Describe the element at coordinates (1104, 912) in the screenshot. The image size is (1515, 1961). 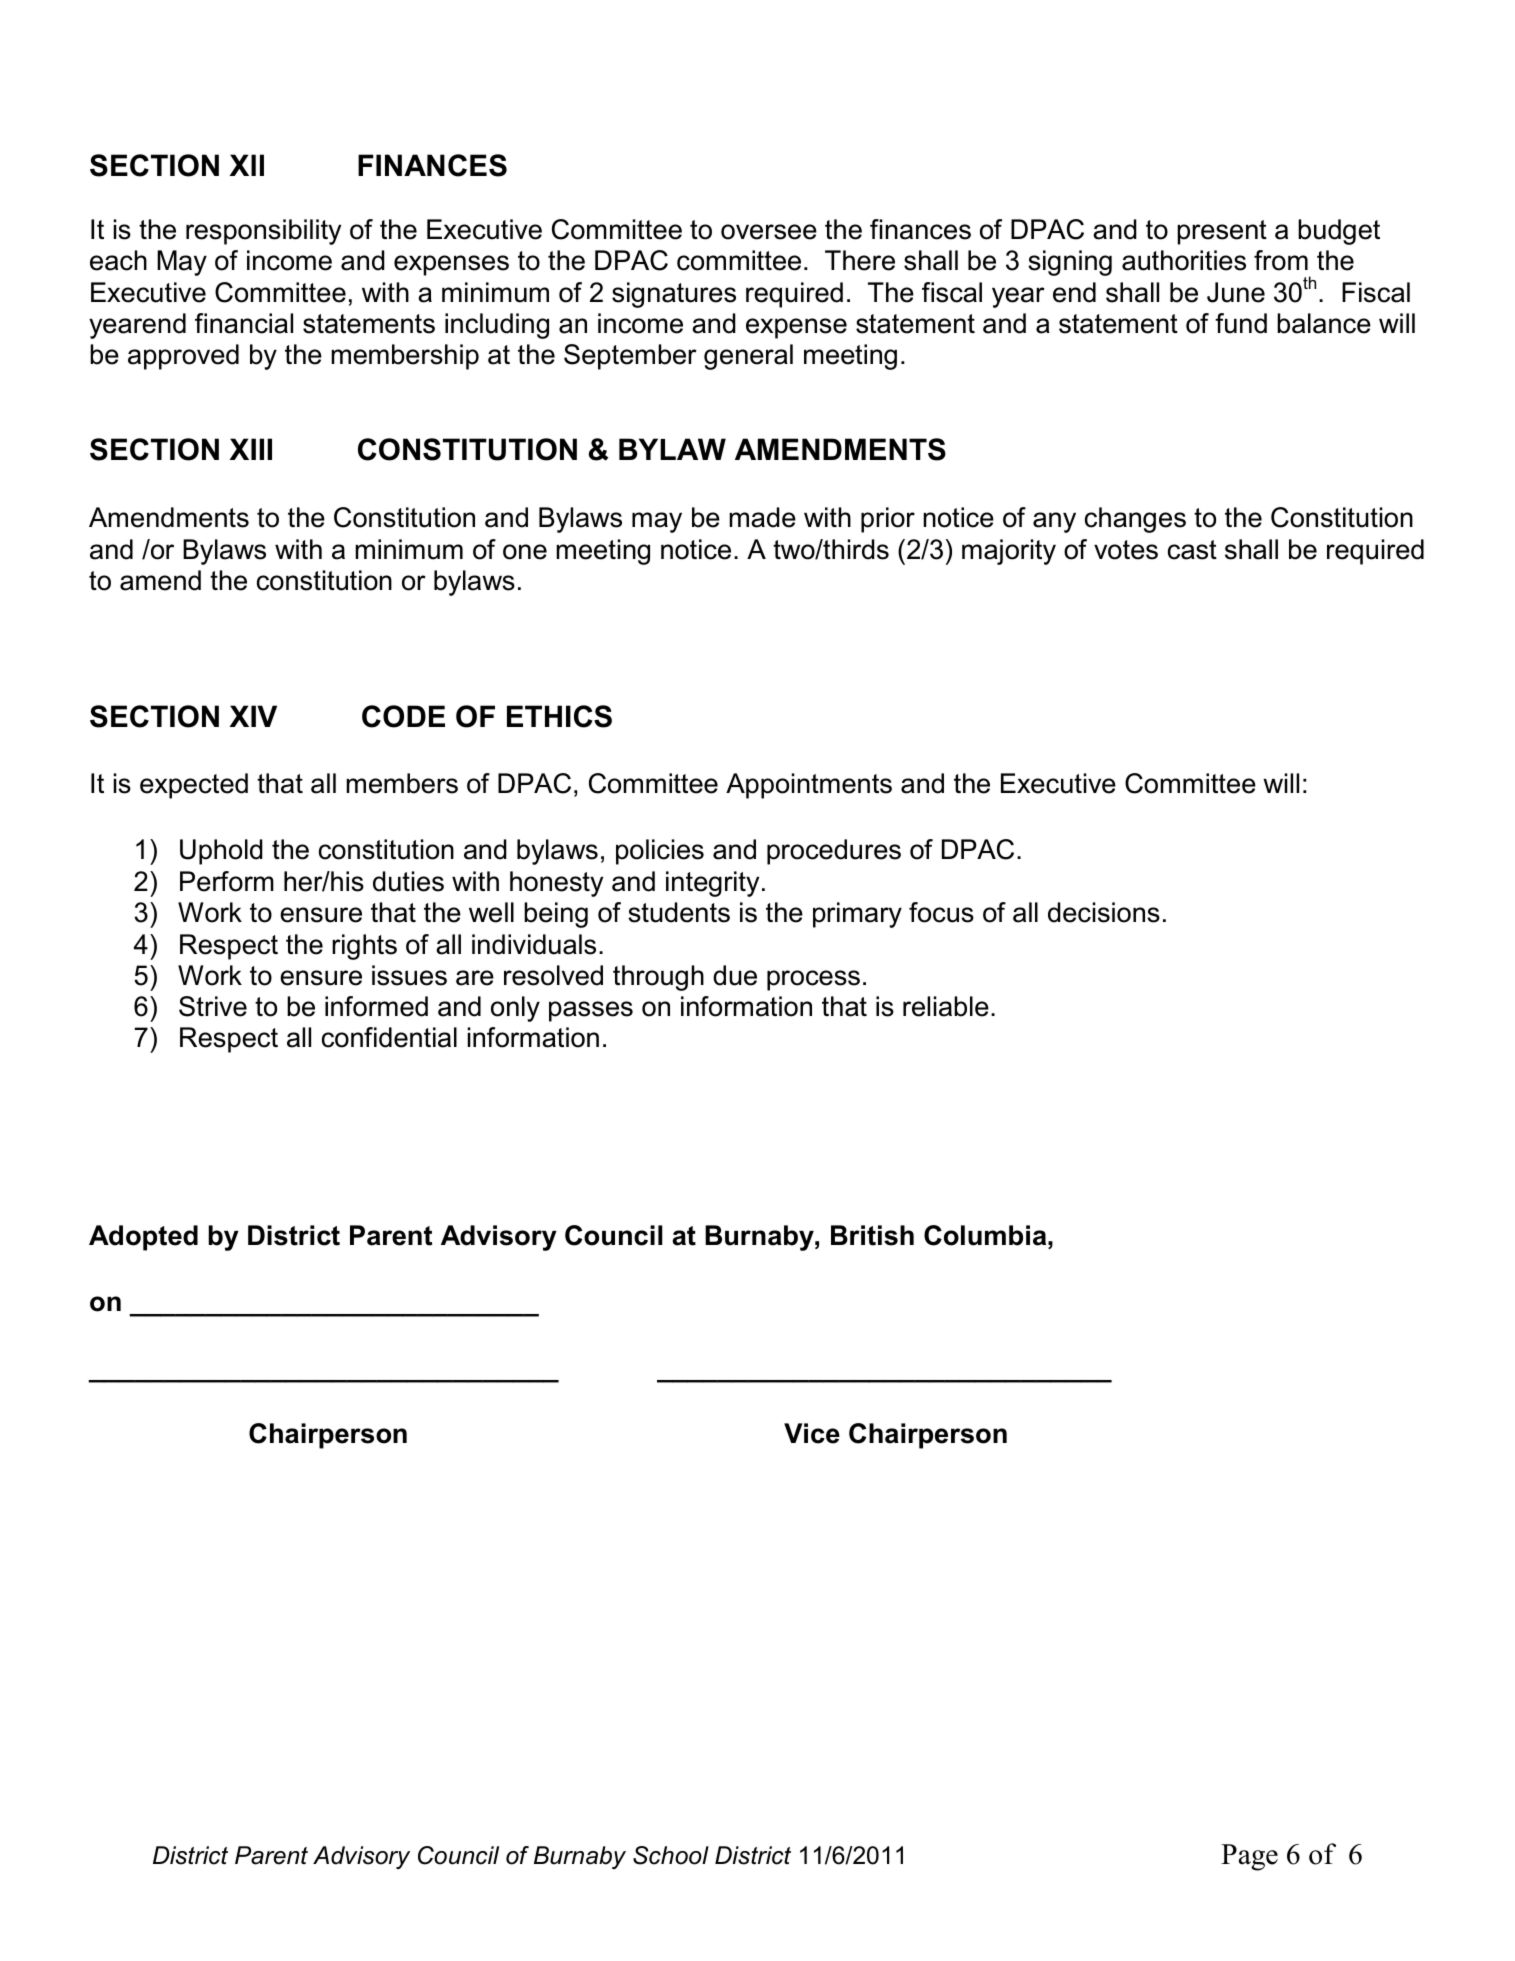
I see `decisions` at that location.
